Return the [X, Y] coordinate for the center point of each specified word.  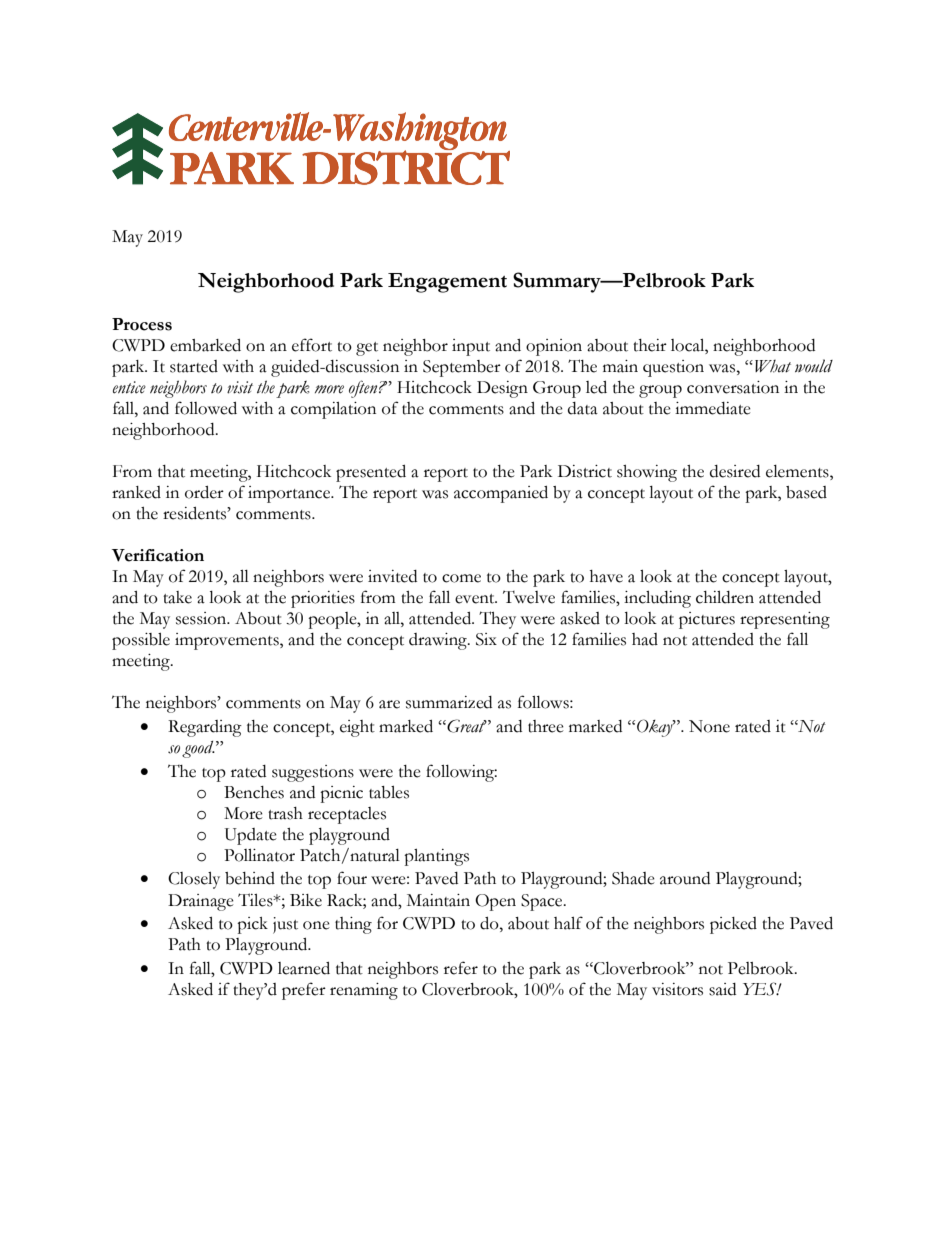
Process [142, 324]
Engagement [447, 283]
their [650, 345]
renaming [364, 991]
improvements [228, 641]
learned [304, 968]
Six [486, 639]
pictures [707, 620]
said [722, 989]
